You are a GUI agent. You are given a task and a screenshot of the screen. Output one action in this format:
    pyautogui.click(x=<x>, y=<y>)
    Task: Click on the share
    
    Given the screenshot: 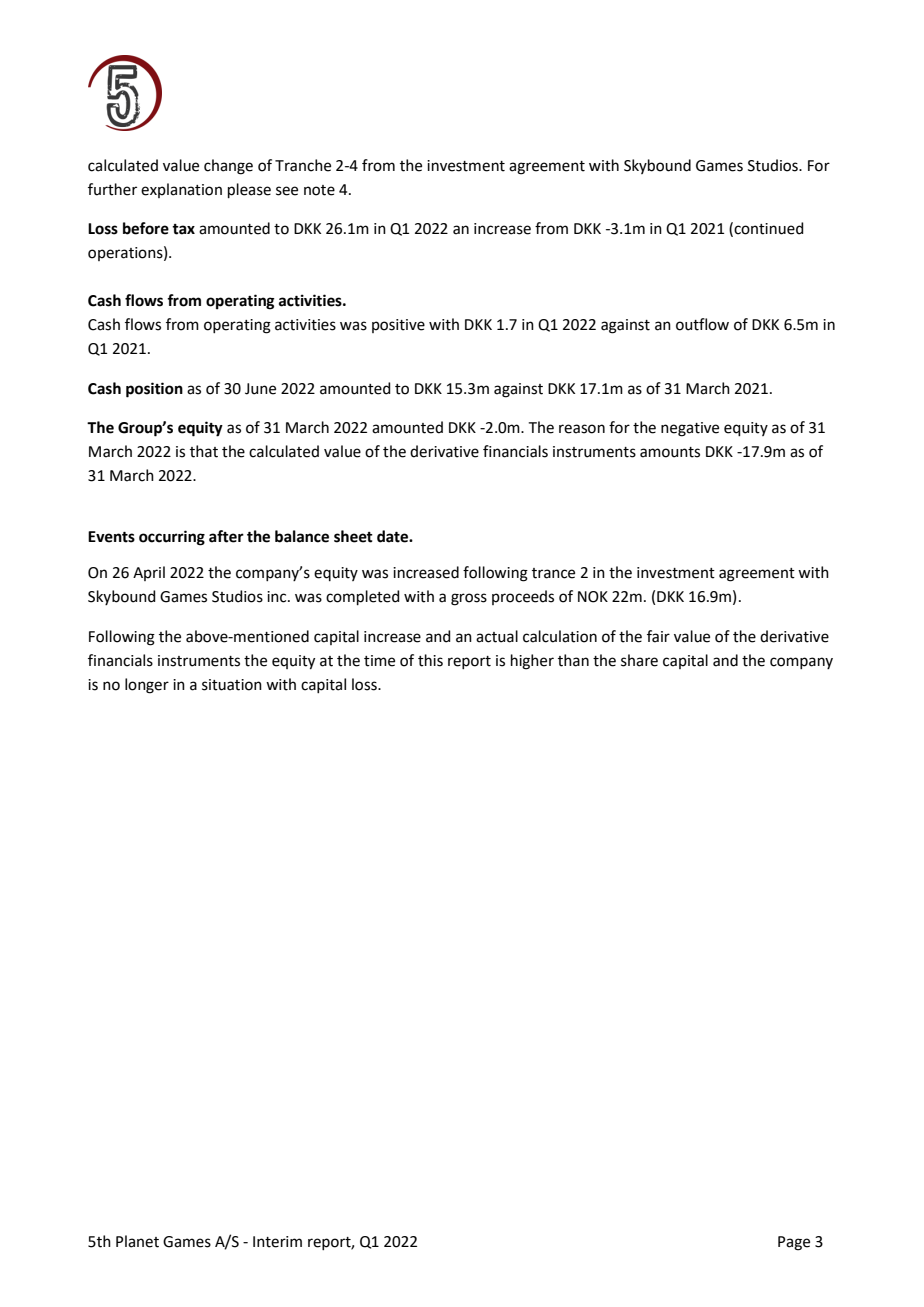 What is the action you would take?
    pyautogui.click(x=639, y=660)
